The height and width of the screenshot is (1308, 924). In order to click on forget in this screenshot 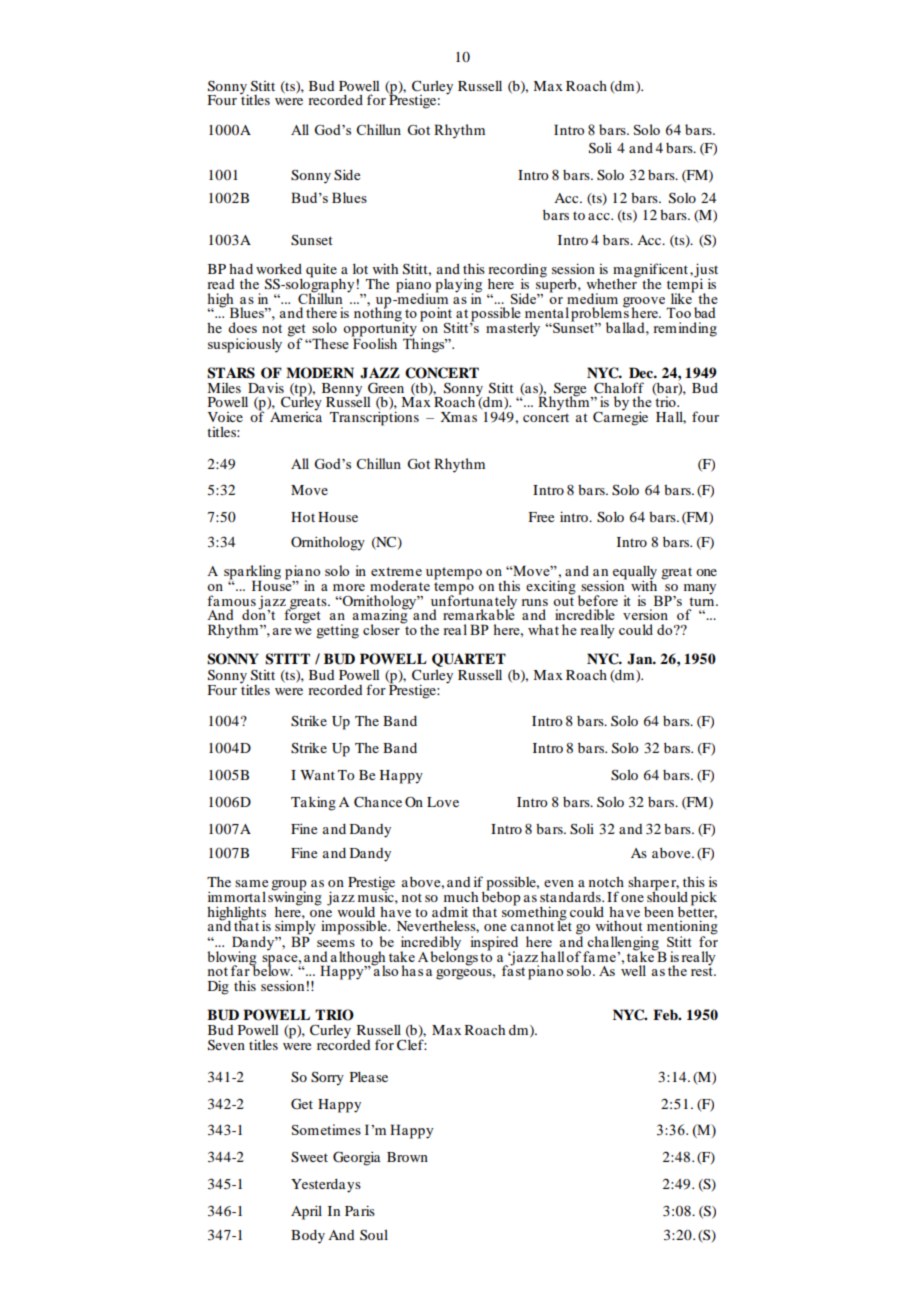, I will do `click(302, 615)`.
